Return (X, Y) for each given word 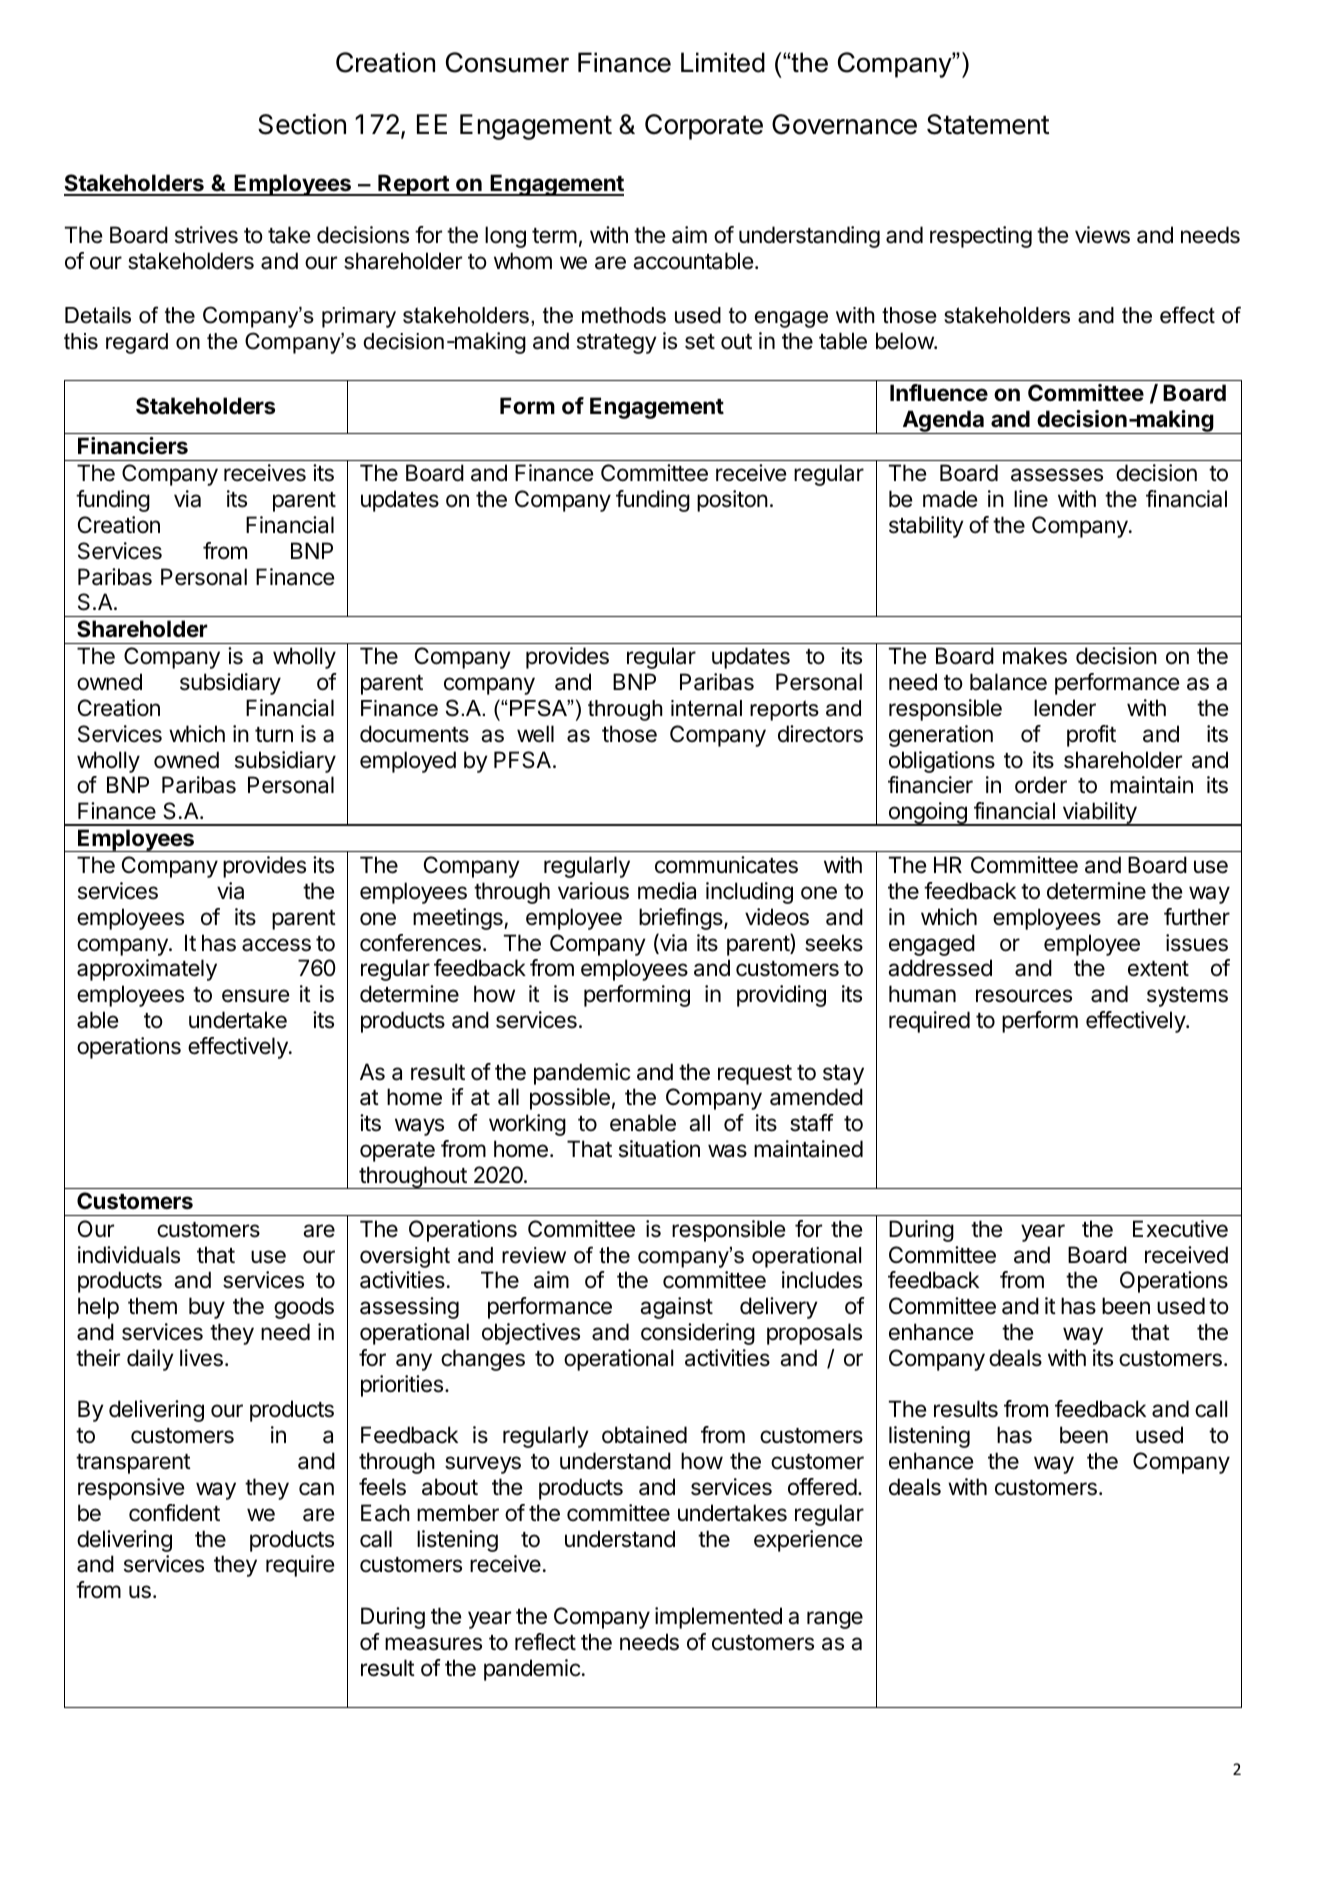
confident (174, 1513)
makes (1035, 656)
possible (570, 1099)
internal (706, 708)
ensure (255, 996)
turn (274, 734)
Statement (988, 124)
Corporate (704, 127)
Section (302, 124)
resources (1024, 996)
